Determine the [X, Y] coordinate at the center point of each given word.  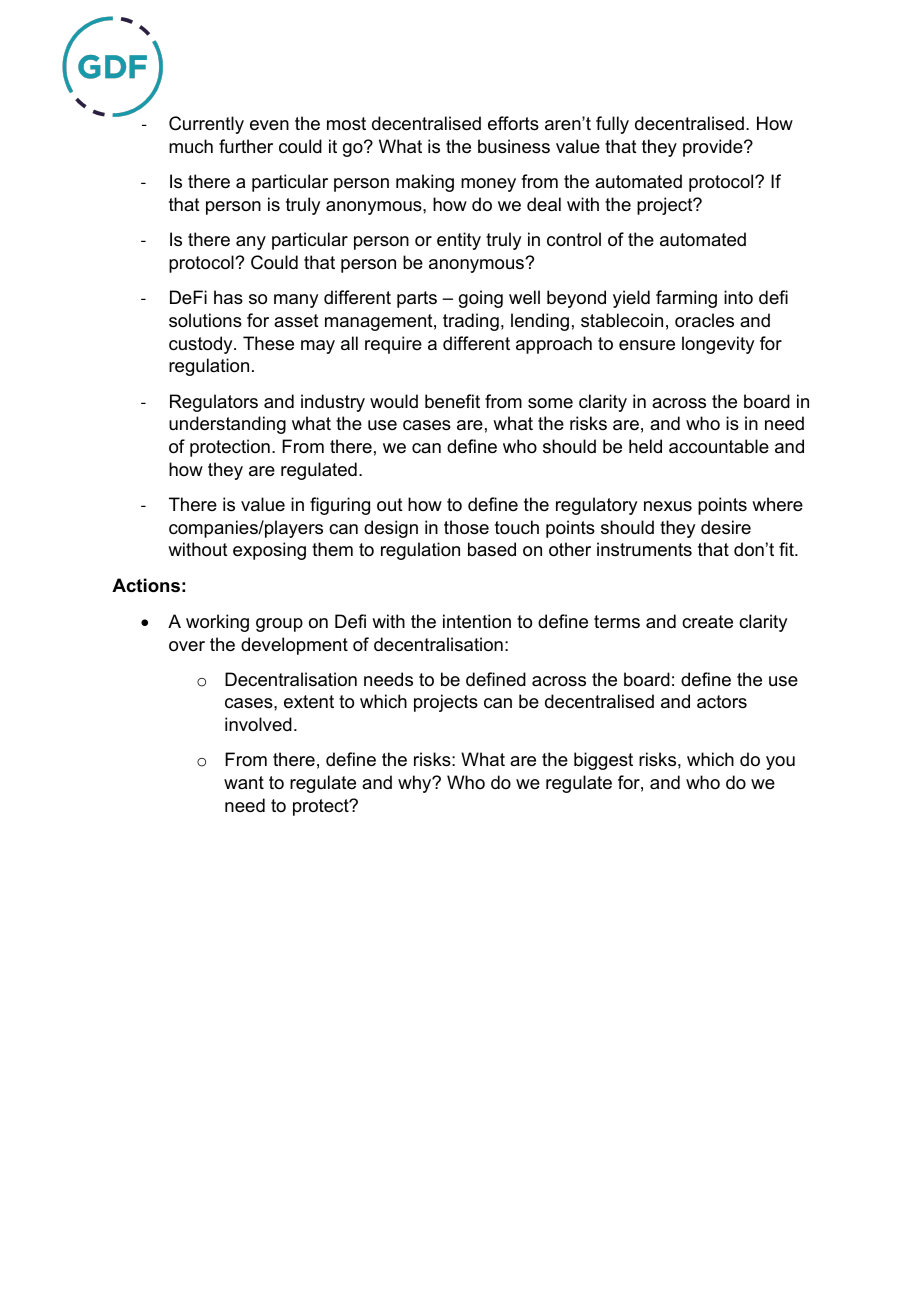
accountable [719, 446]
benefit [452, 401]
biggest [603, 761]
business [514, 146]
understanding [227, 425]
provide [714, 148]
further [246, 146]
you [780, 763]
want [244, 782]
